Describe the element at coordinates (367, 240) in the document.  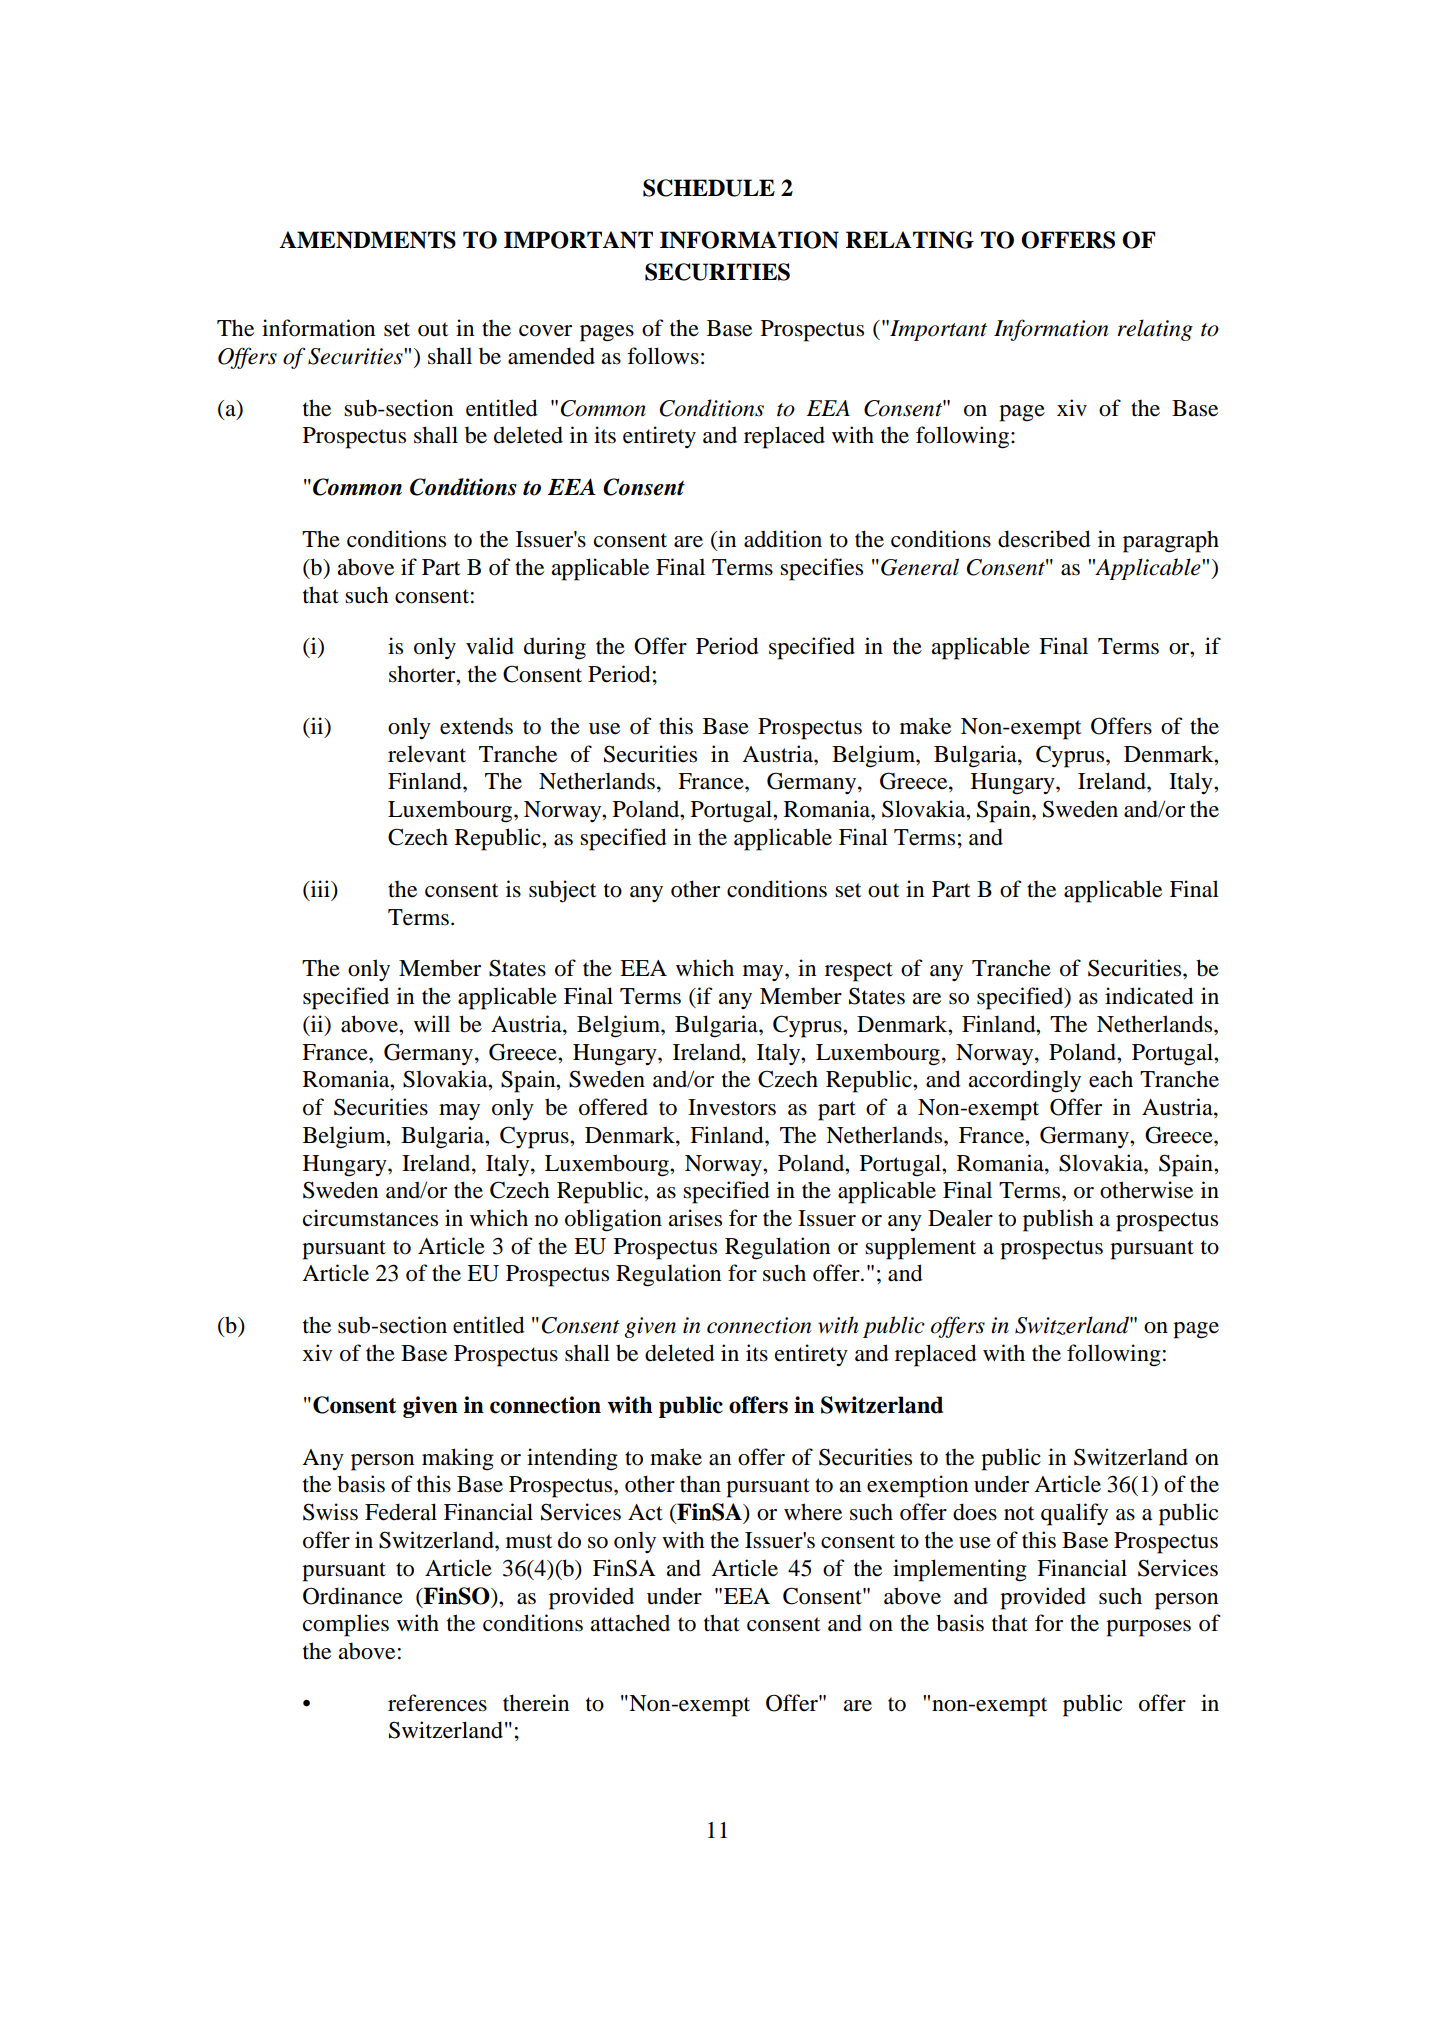
I see `AMENDMENTS` at that location.
